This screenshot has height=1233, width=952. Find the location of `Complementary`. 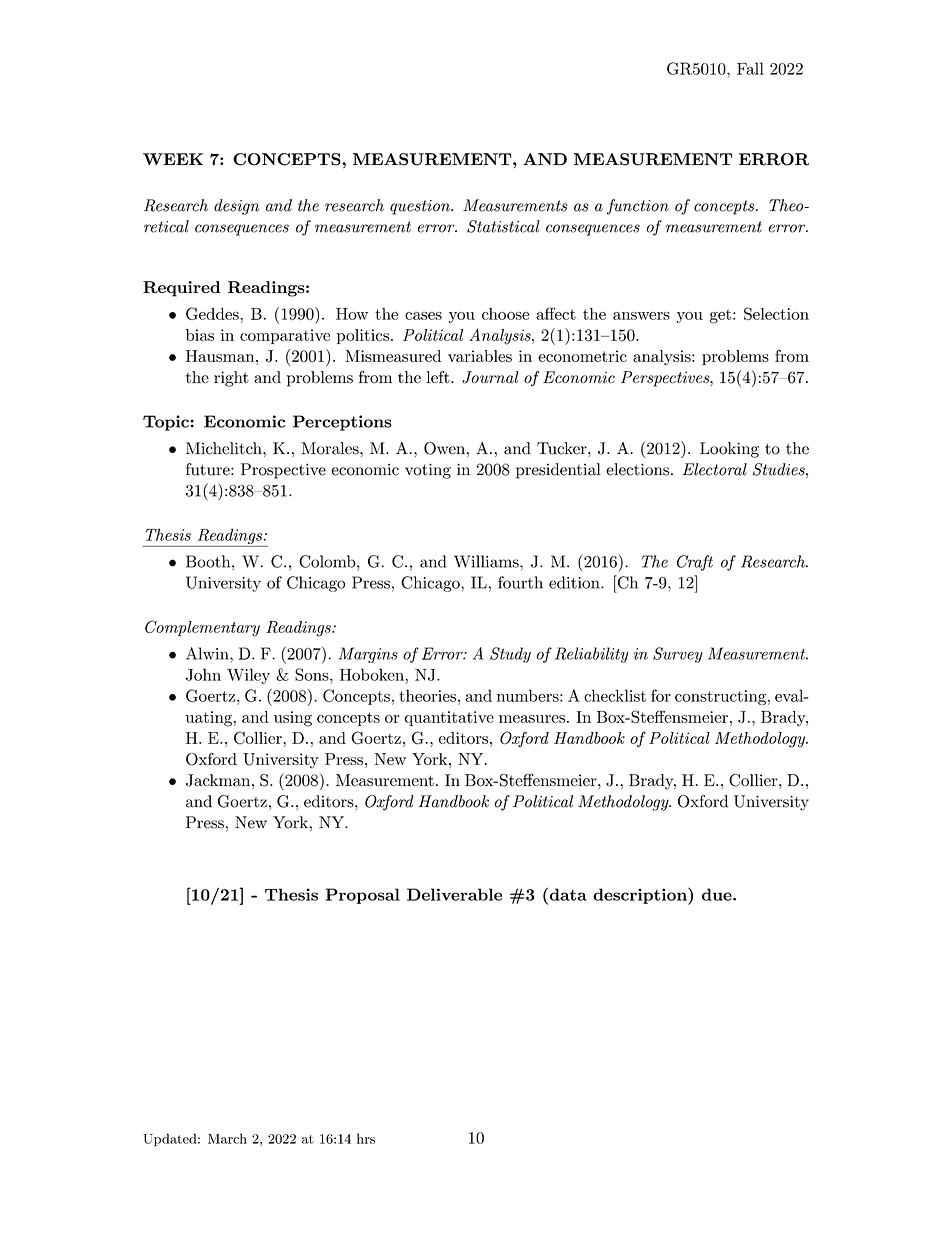

Complementary is located at coordinates (202, 628).
